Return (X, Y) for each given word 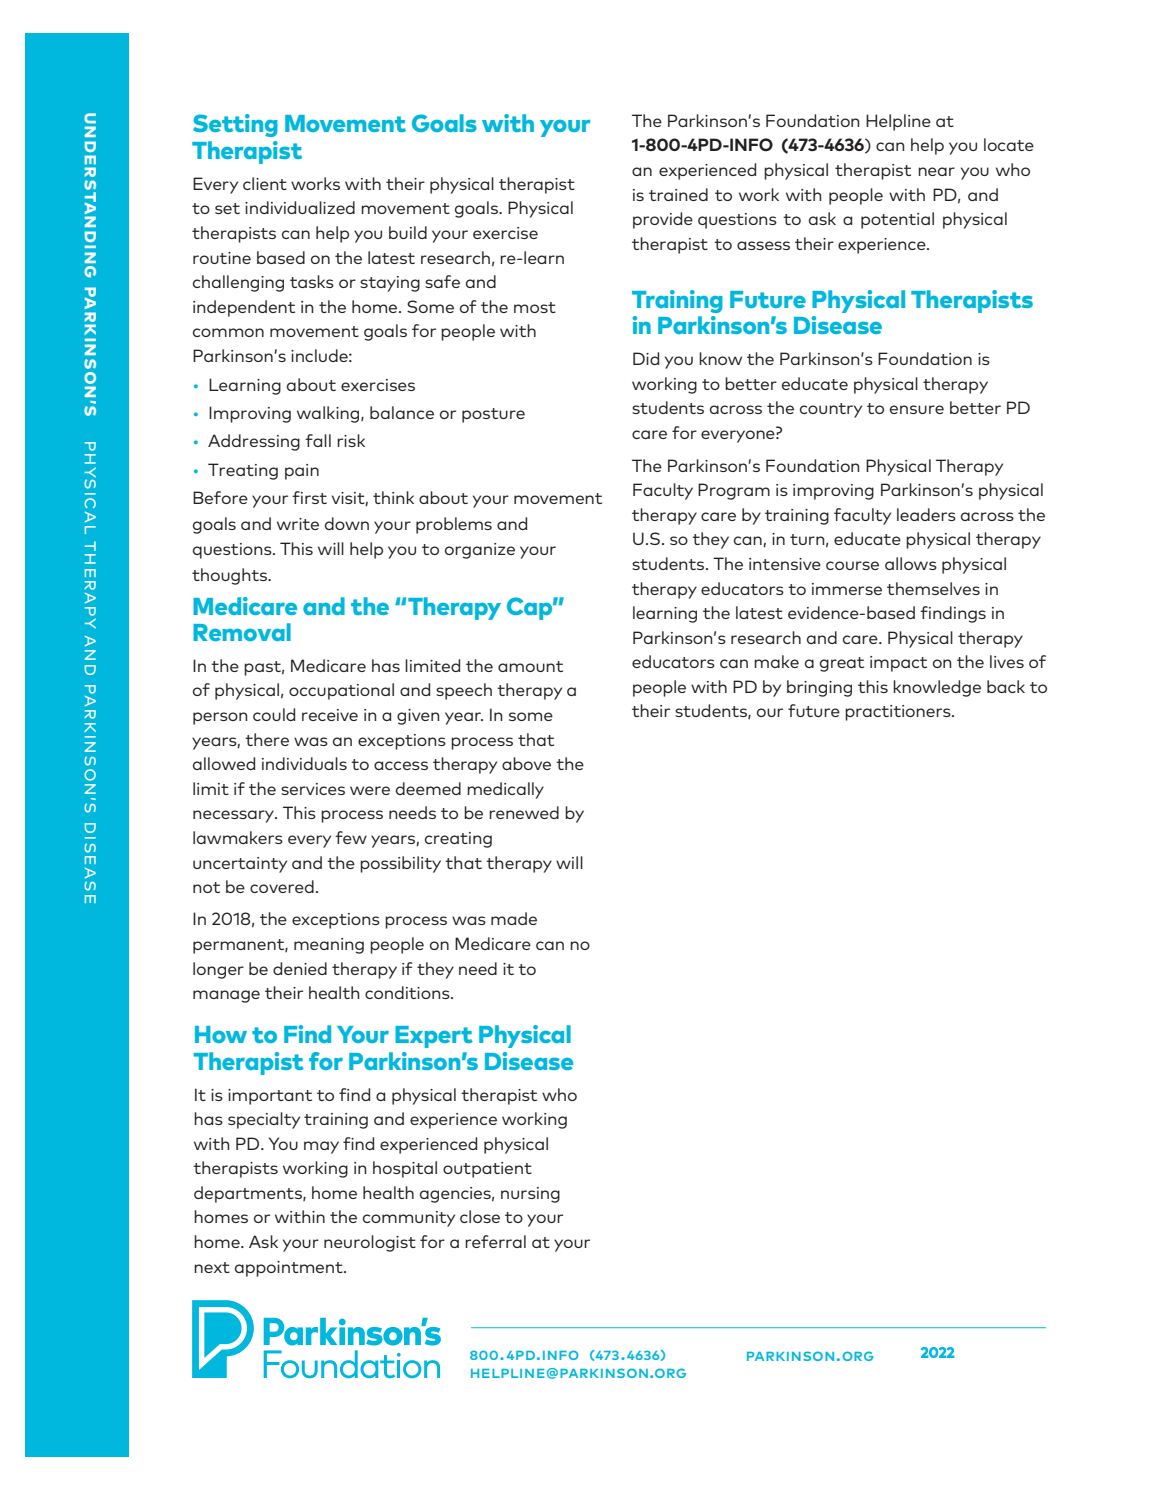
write (298, 524)
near (936, 171)
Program (734, 491)
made (514, 918)
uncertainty (240, 865)
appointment (290, 1269)
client (265, 183)
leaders (926, 514)
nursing (530, 1195)
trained (678, 194)
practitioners (899, 713)
